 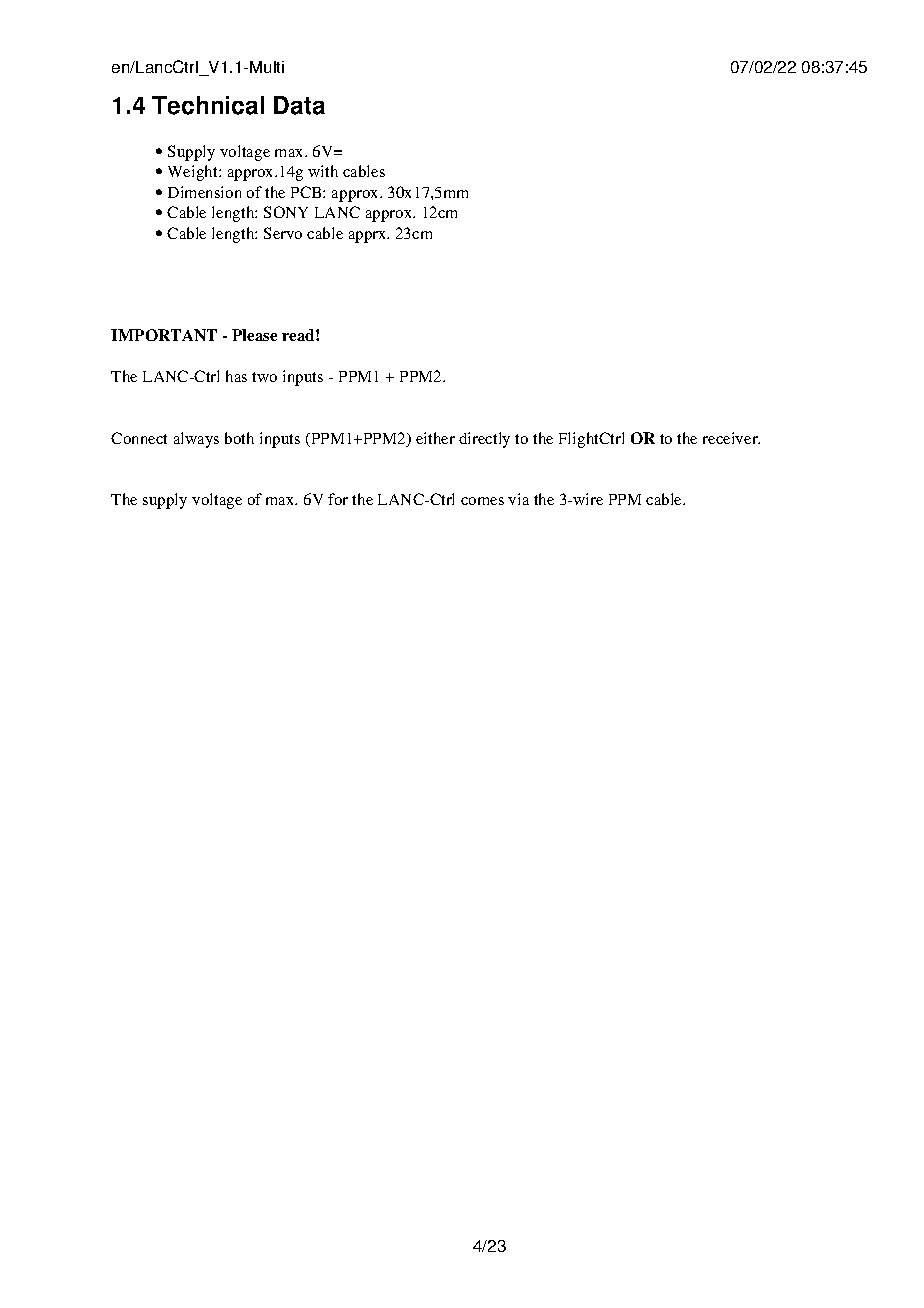 I want to click on Data, so click(x=299, y=105).
